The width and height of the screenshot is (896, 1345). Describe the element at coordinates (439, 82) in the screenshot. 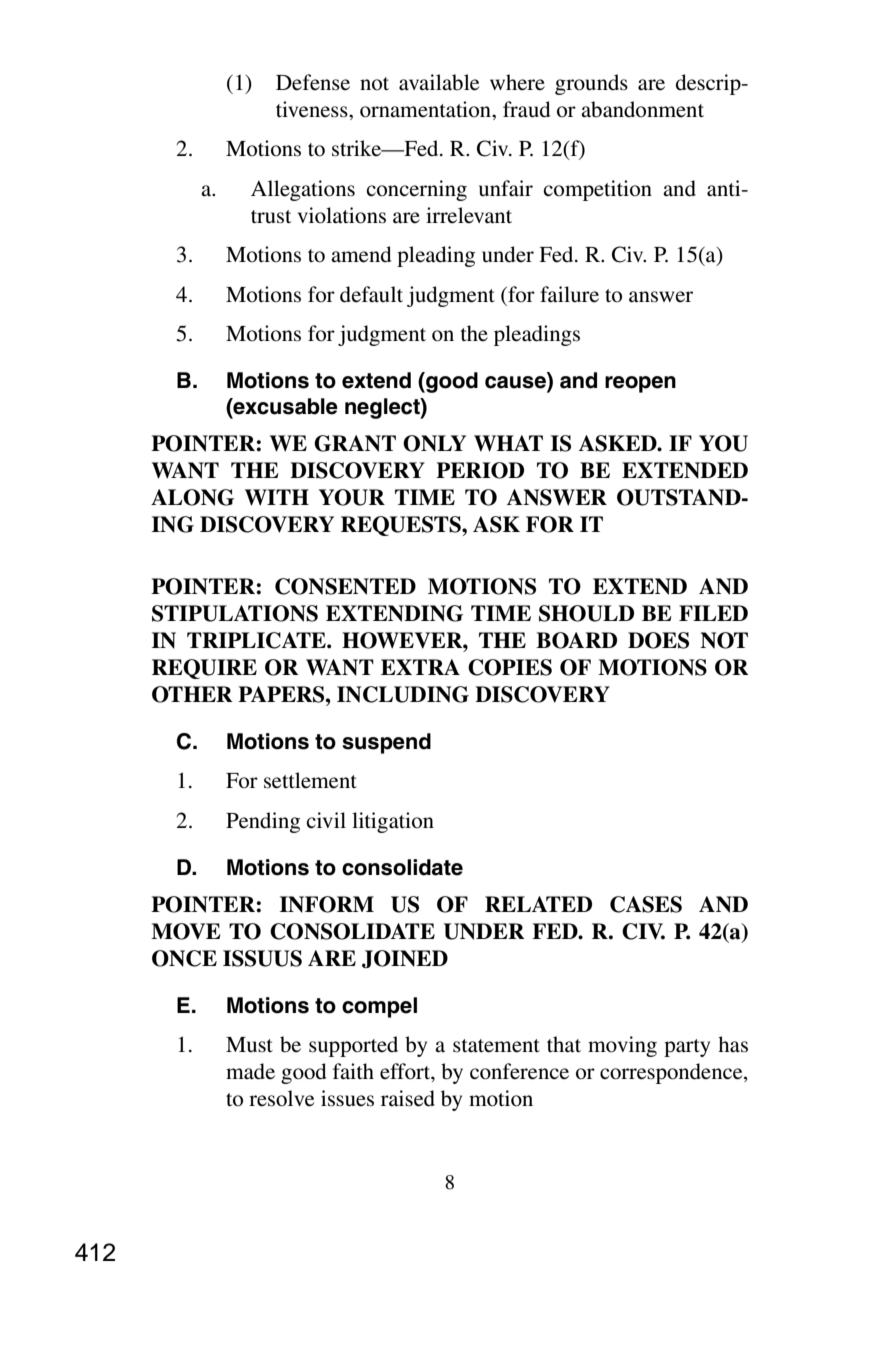

I see `available` at that location.
